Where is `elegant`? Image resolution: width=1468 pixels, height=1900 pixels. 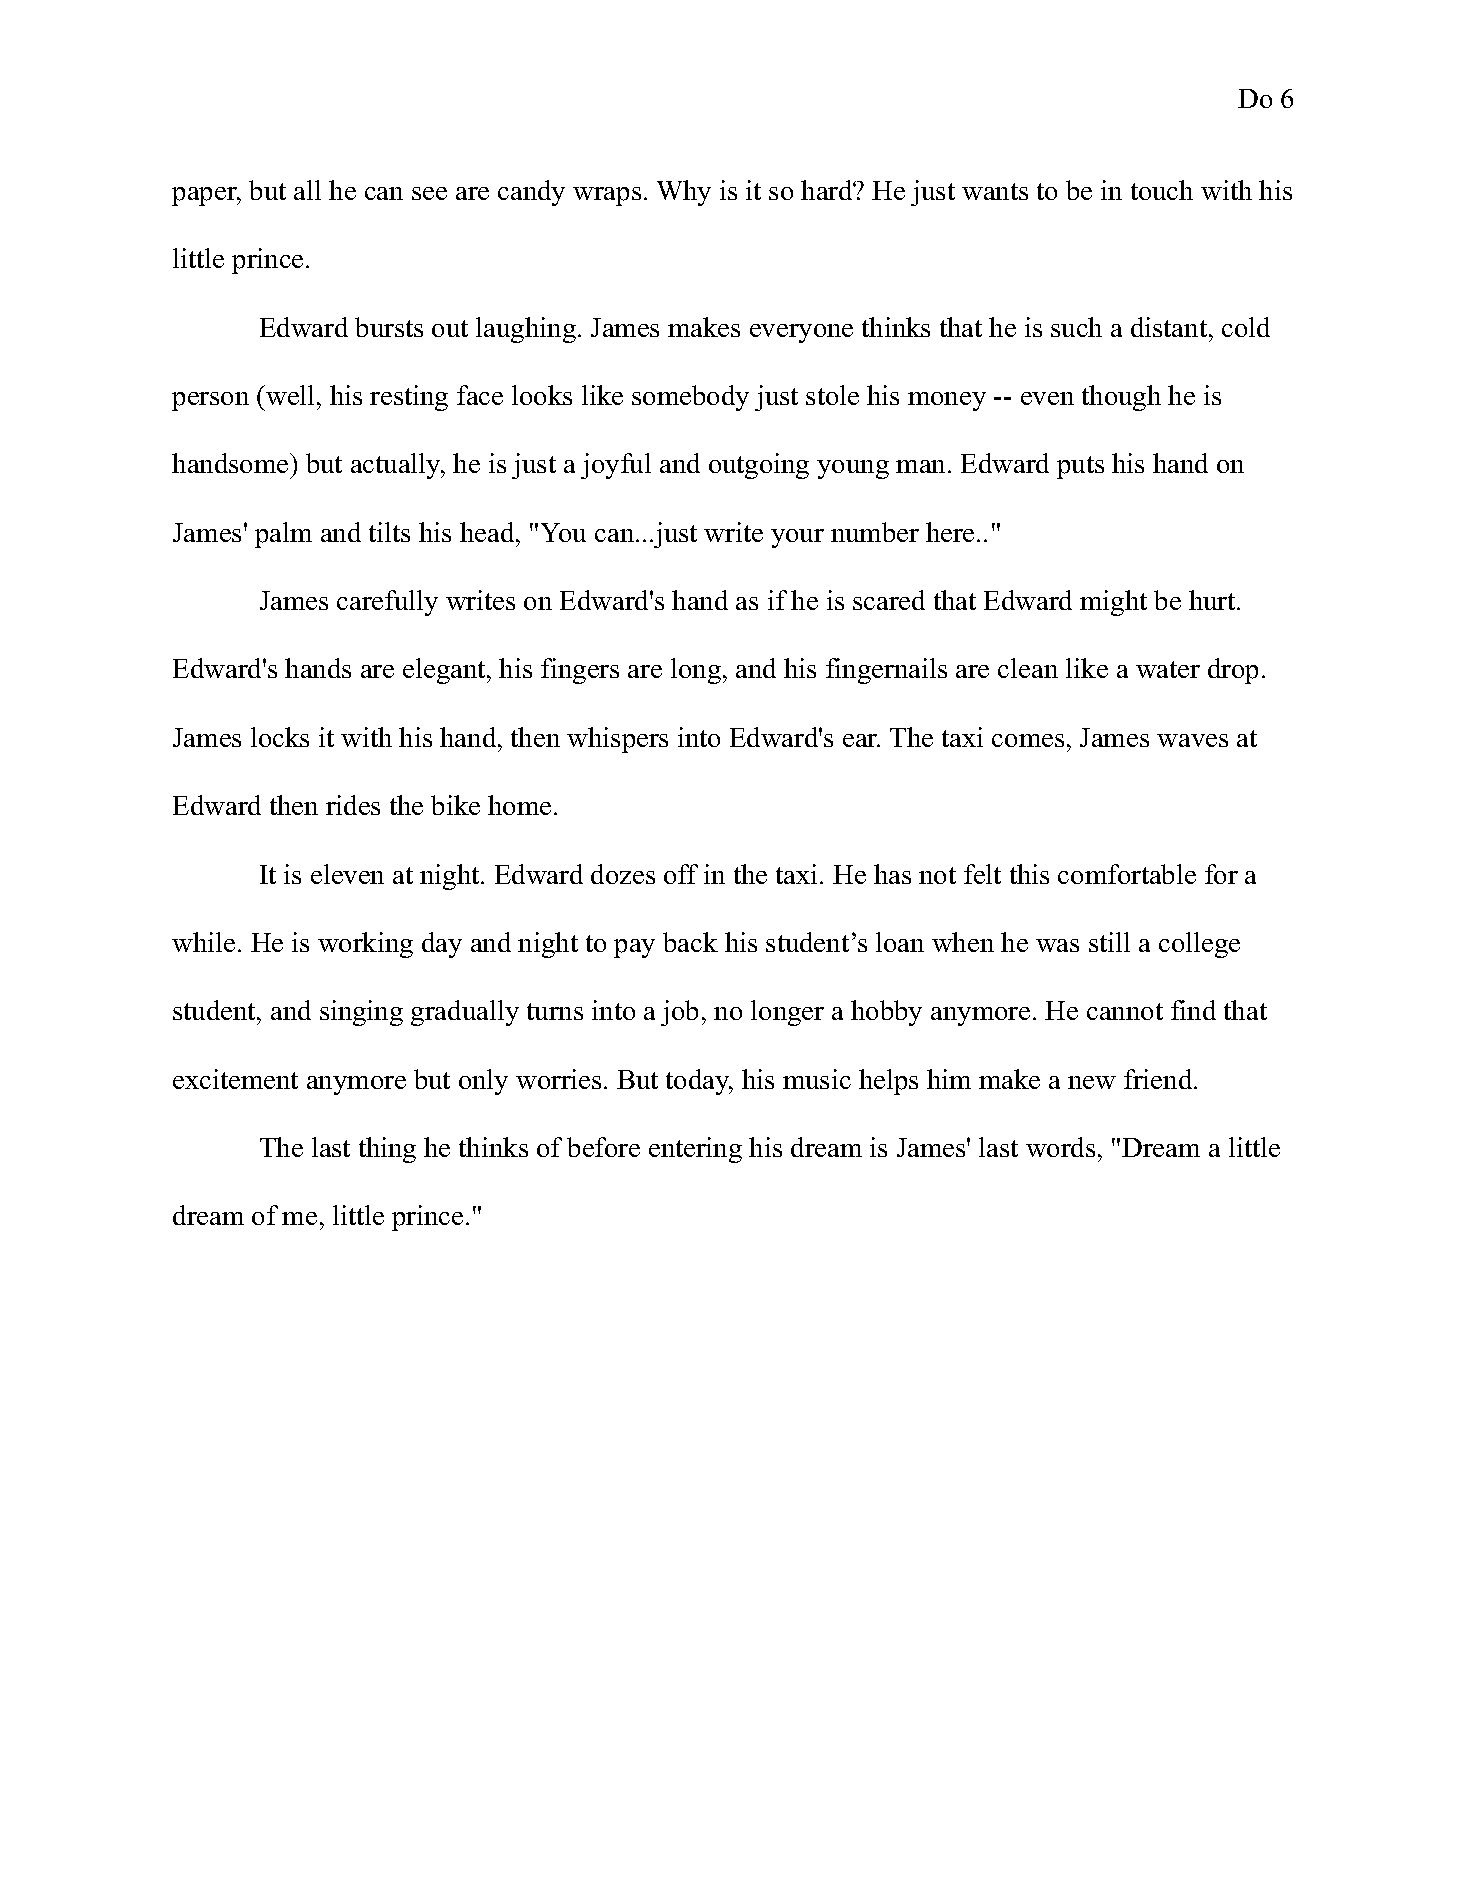 elegant is located at coordinates (445, 671).
